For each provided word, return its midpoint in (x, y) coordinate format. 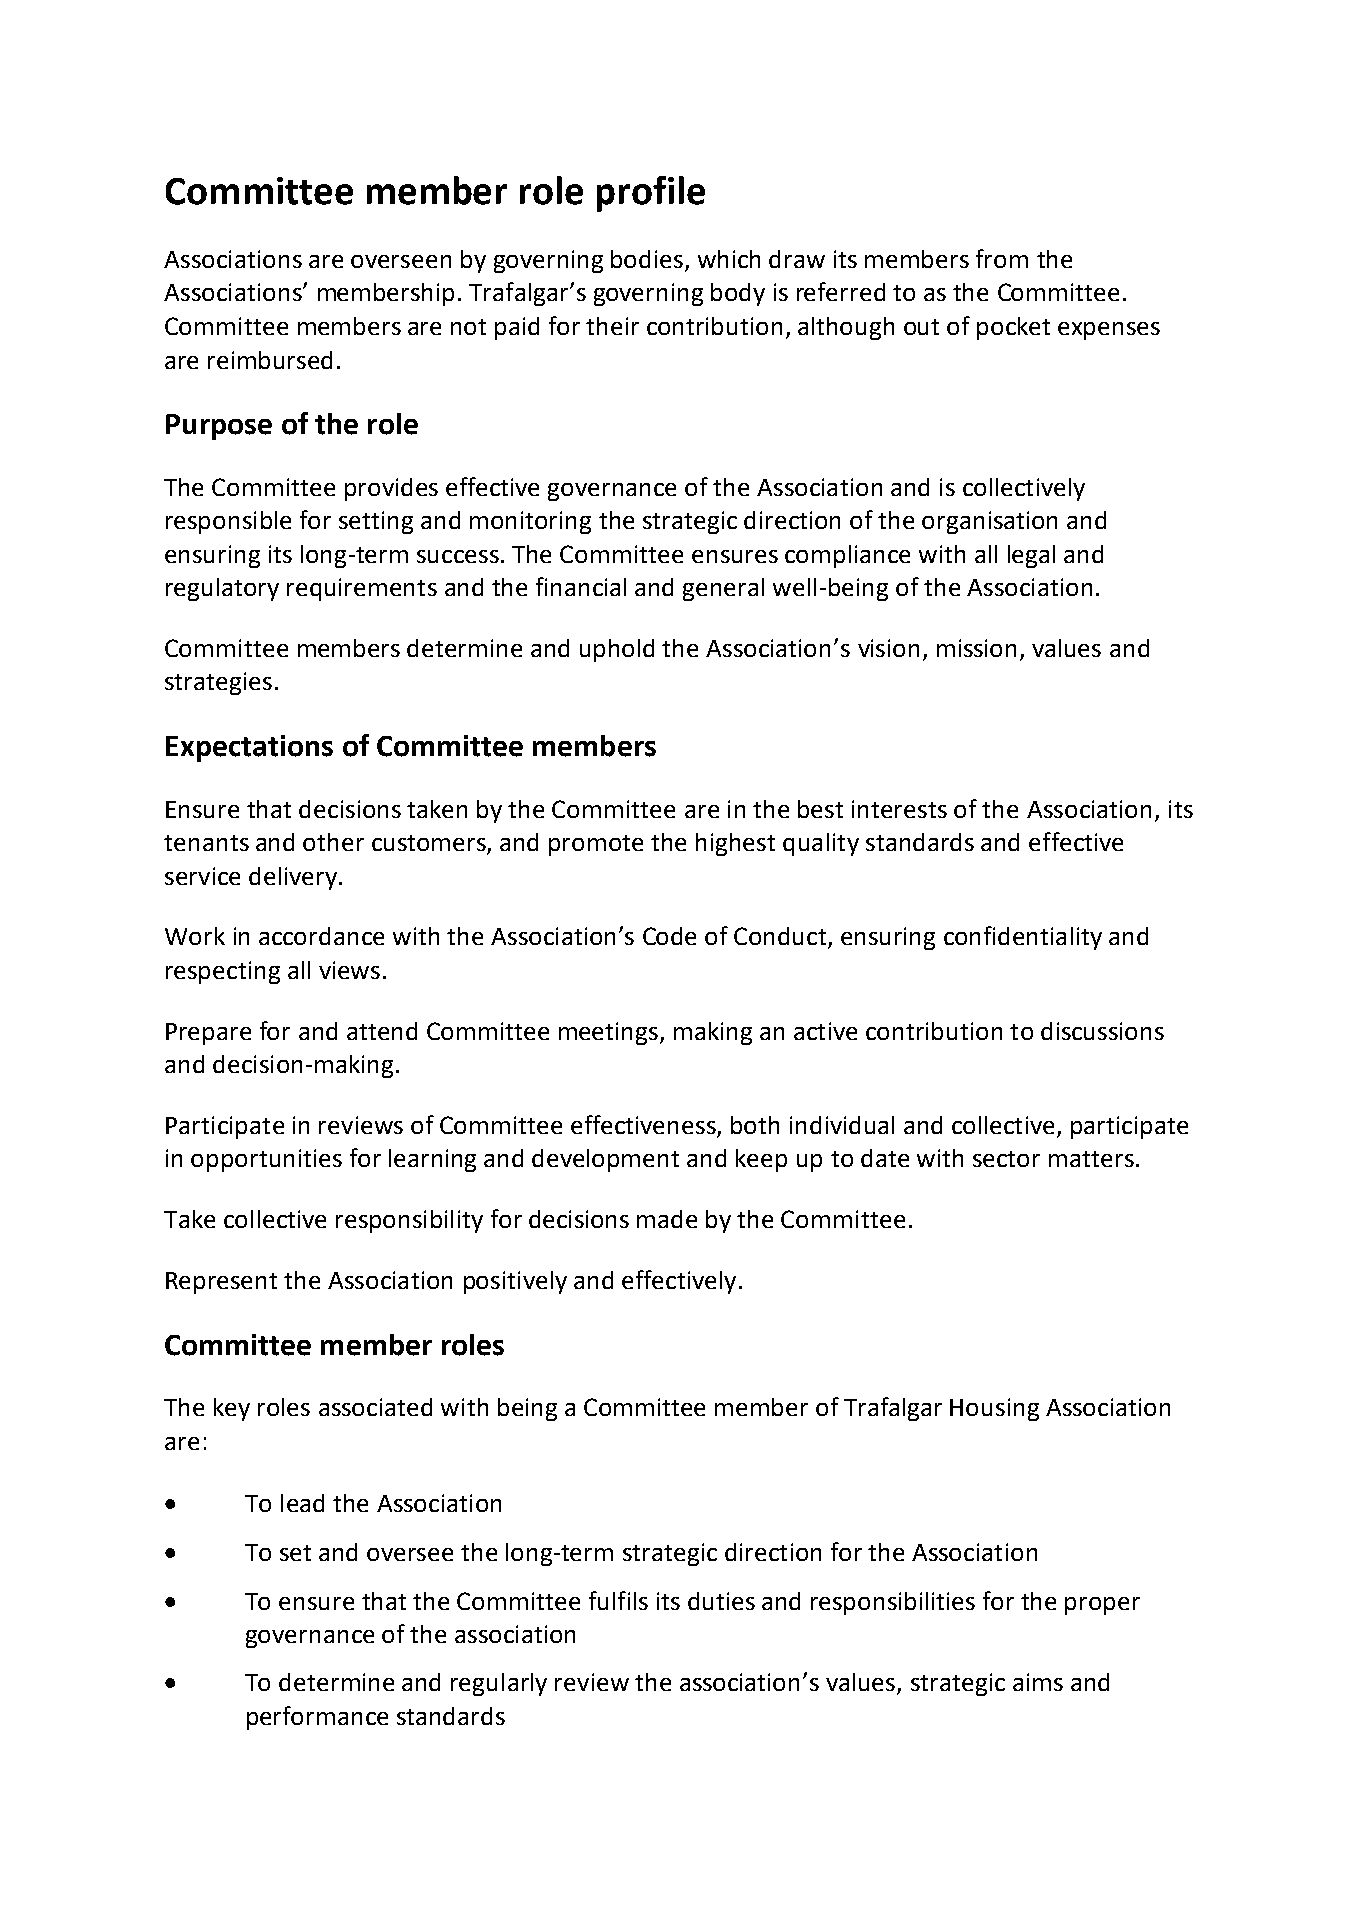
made (667, 1219)
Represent (221, 1283)
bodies (647, 259)
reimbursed (270, 360)
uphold (617, 650)
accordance (321, 936)
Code (669, 936)
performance (317, 1718)
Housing (994, 1409)
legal (1031, 556)
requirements (362, 589)
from (1002, 258)
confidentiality (1023, 938)
